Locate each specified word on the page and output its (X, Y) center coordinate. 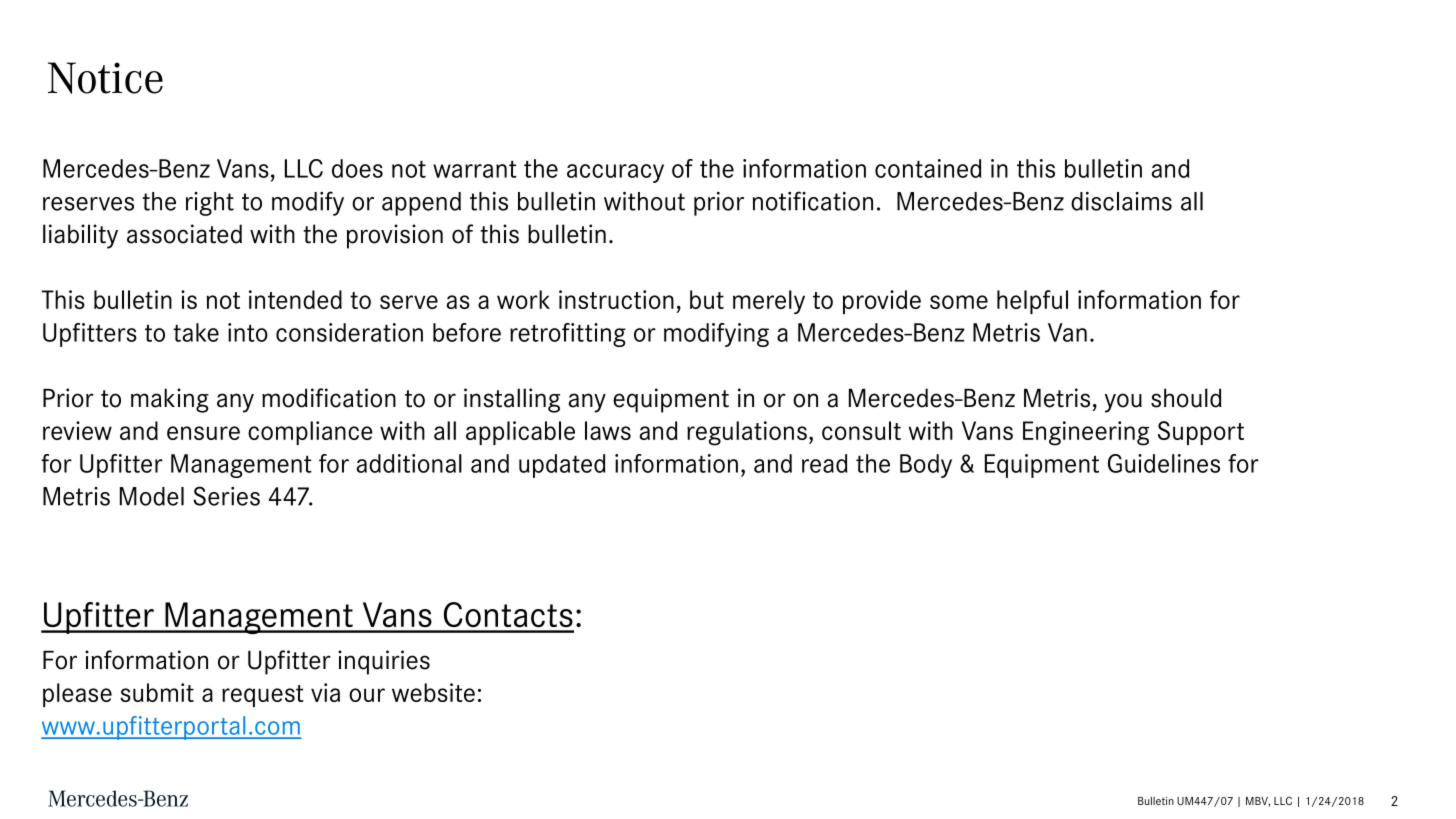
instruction (616, 299)
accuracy (615, 173)
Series (226, 496)
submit (157, 692)
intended (295, 299)
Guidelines (1164, 463)
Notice (105, 78)
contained (928, 168)
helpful (1032, 302)
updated (562, 466)
